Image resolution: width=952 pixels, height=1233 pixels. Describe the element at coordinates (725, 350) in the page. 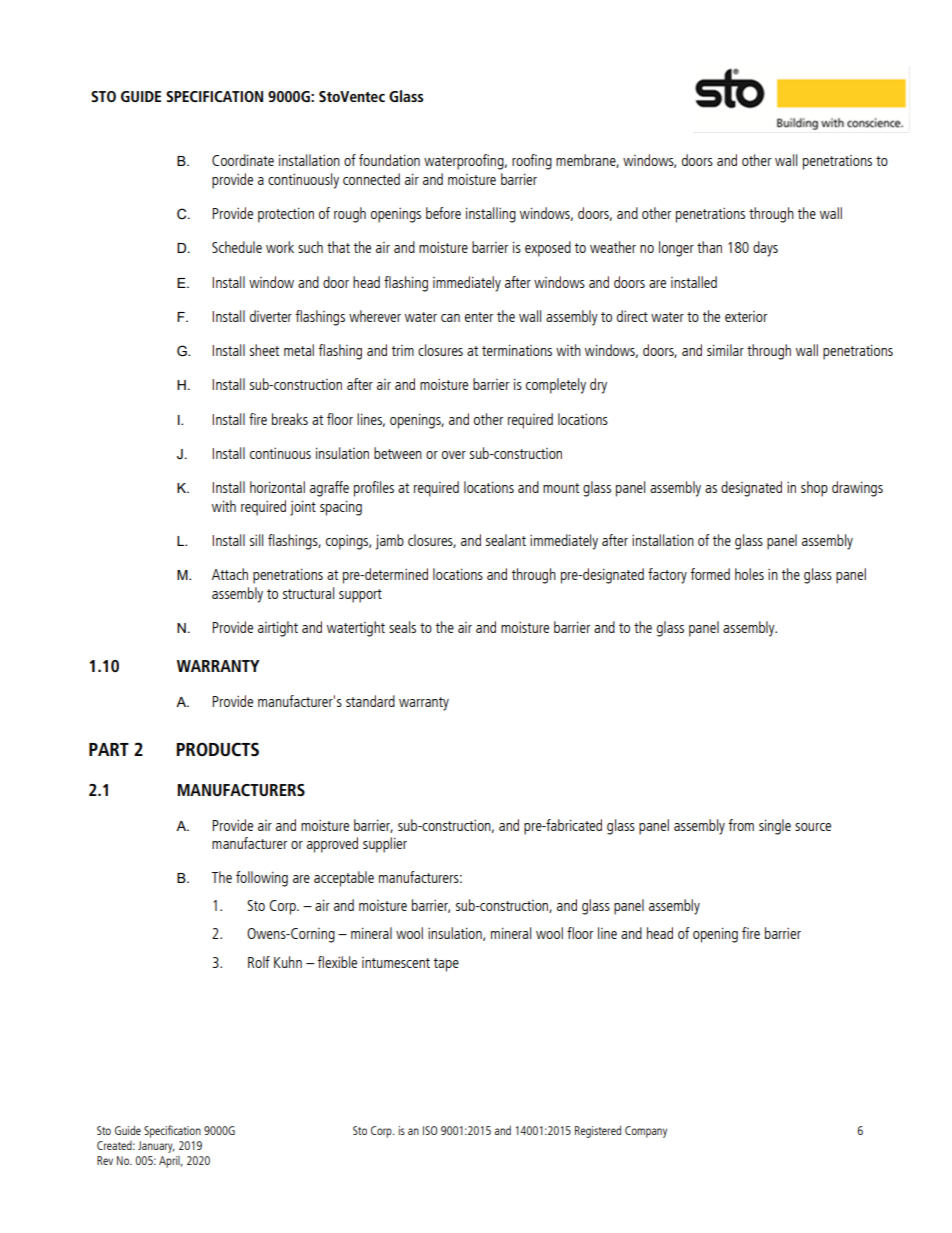

I see `similar` at that location.
